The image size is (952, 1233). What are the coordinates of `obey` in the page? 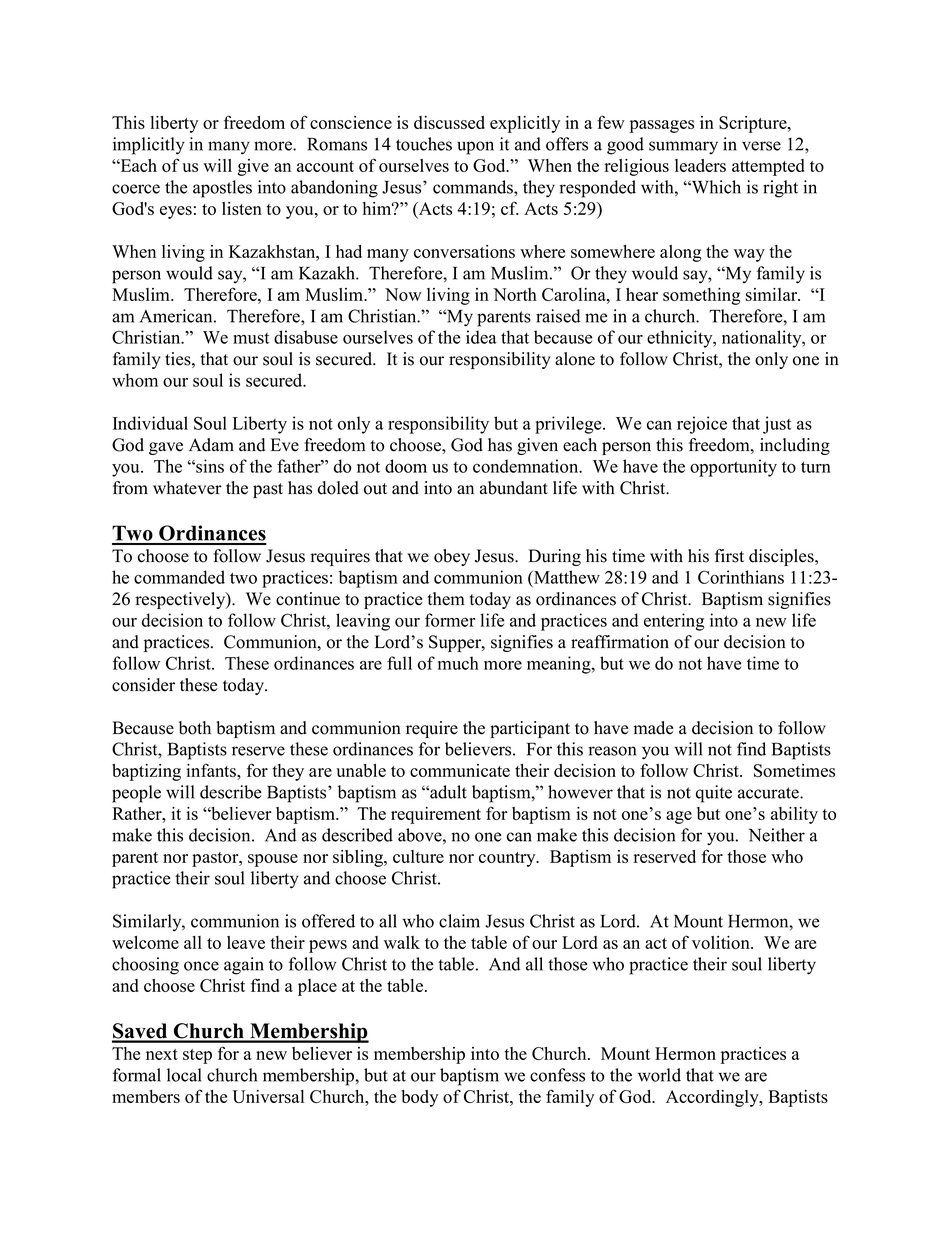 It's located at (452, 557).
